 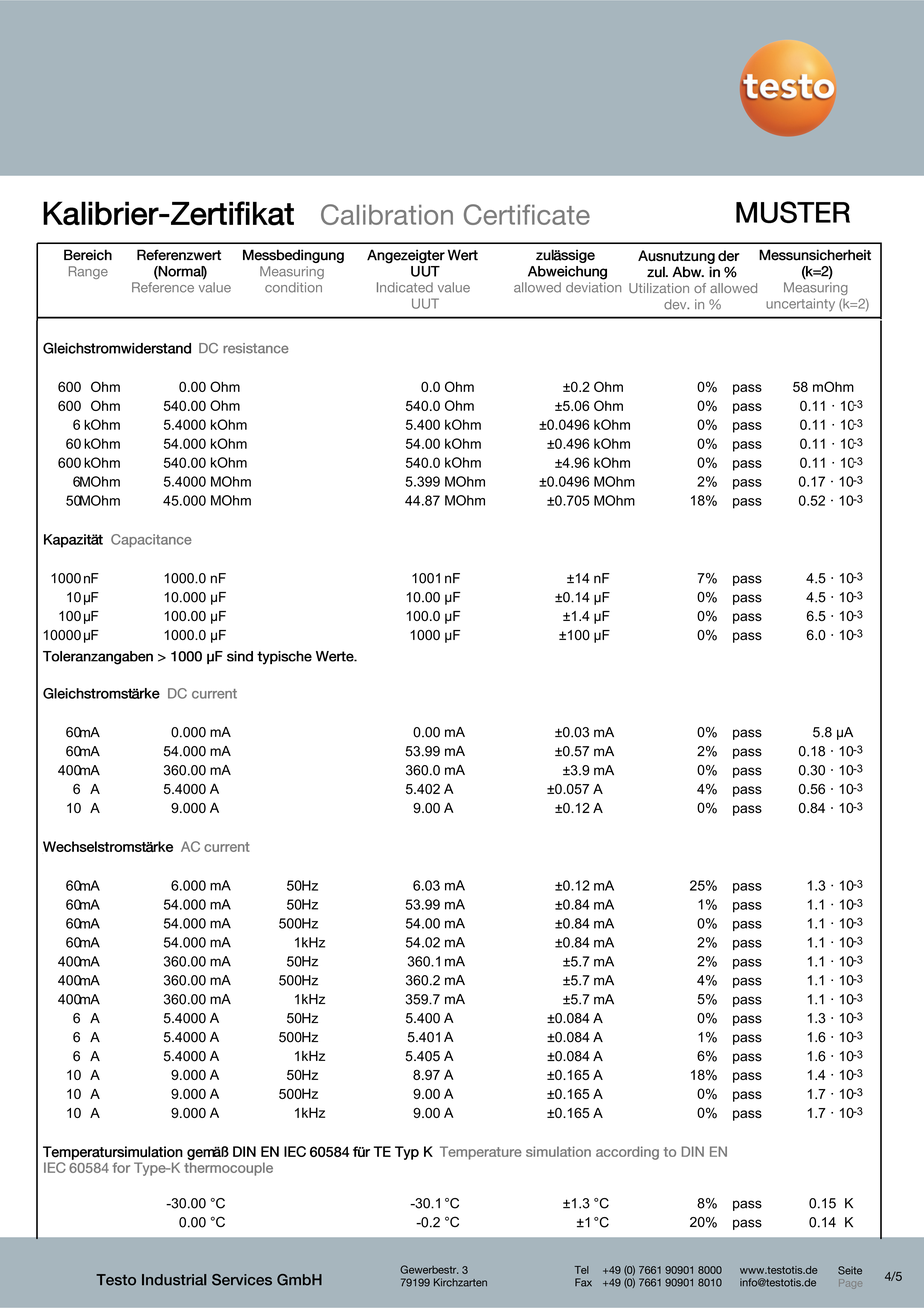 I want to click on Fax, so click(x=583, y=1282).
